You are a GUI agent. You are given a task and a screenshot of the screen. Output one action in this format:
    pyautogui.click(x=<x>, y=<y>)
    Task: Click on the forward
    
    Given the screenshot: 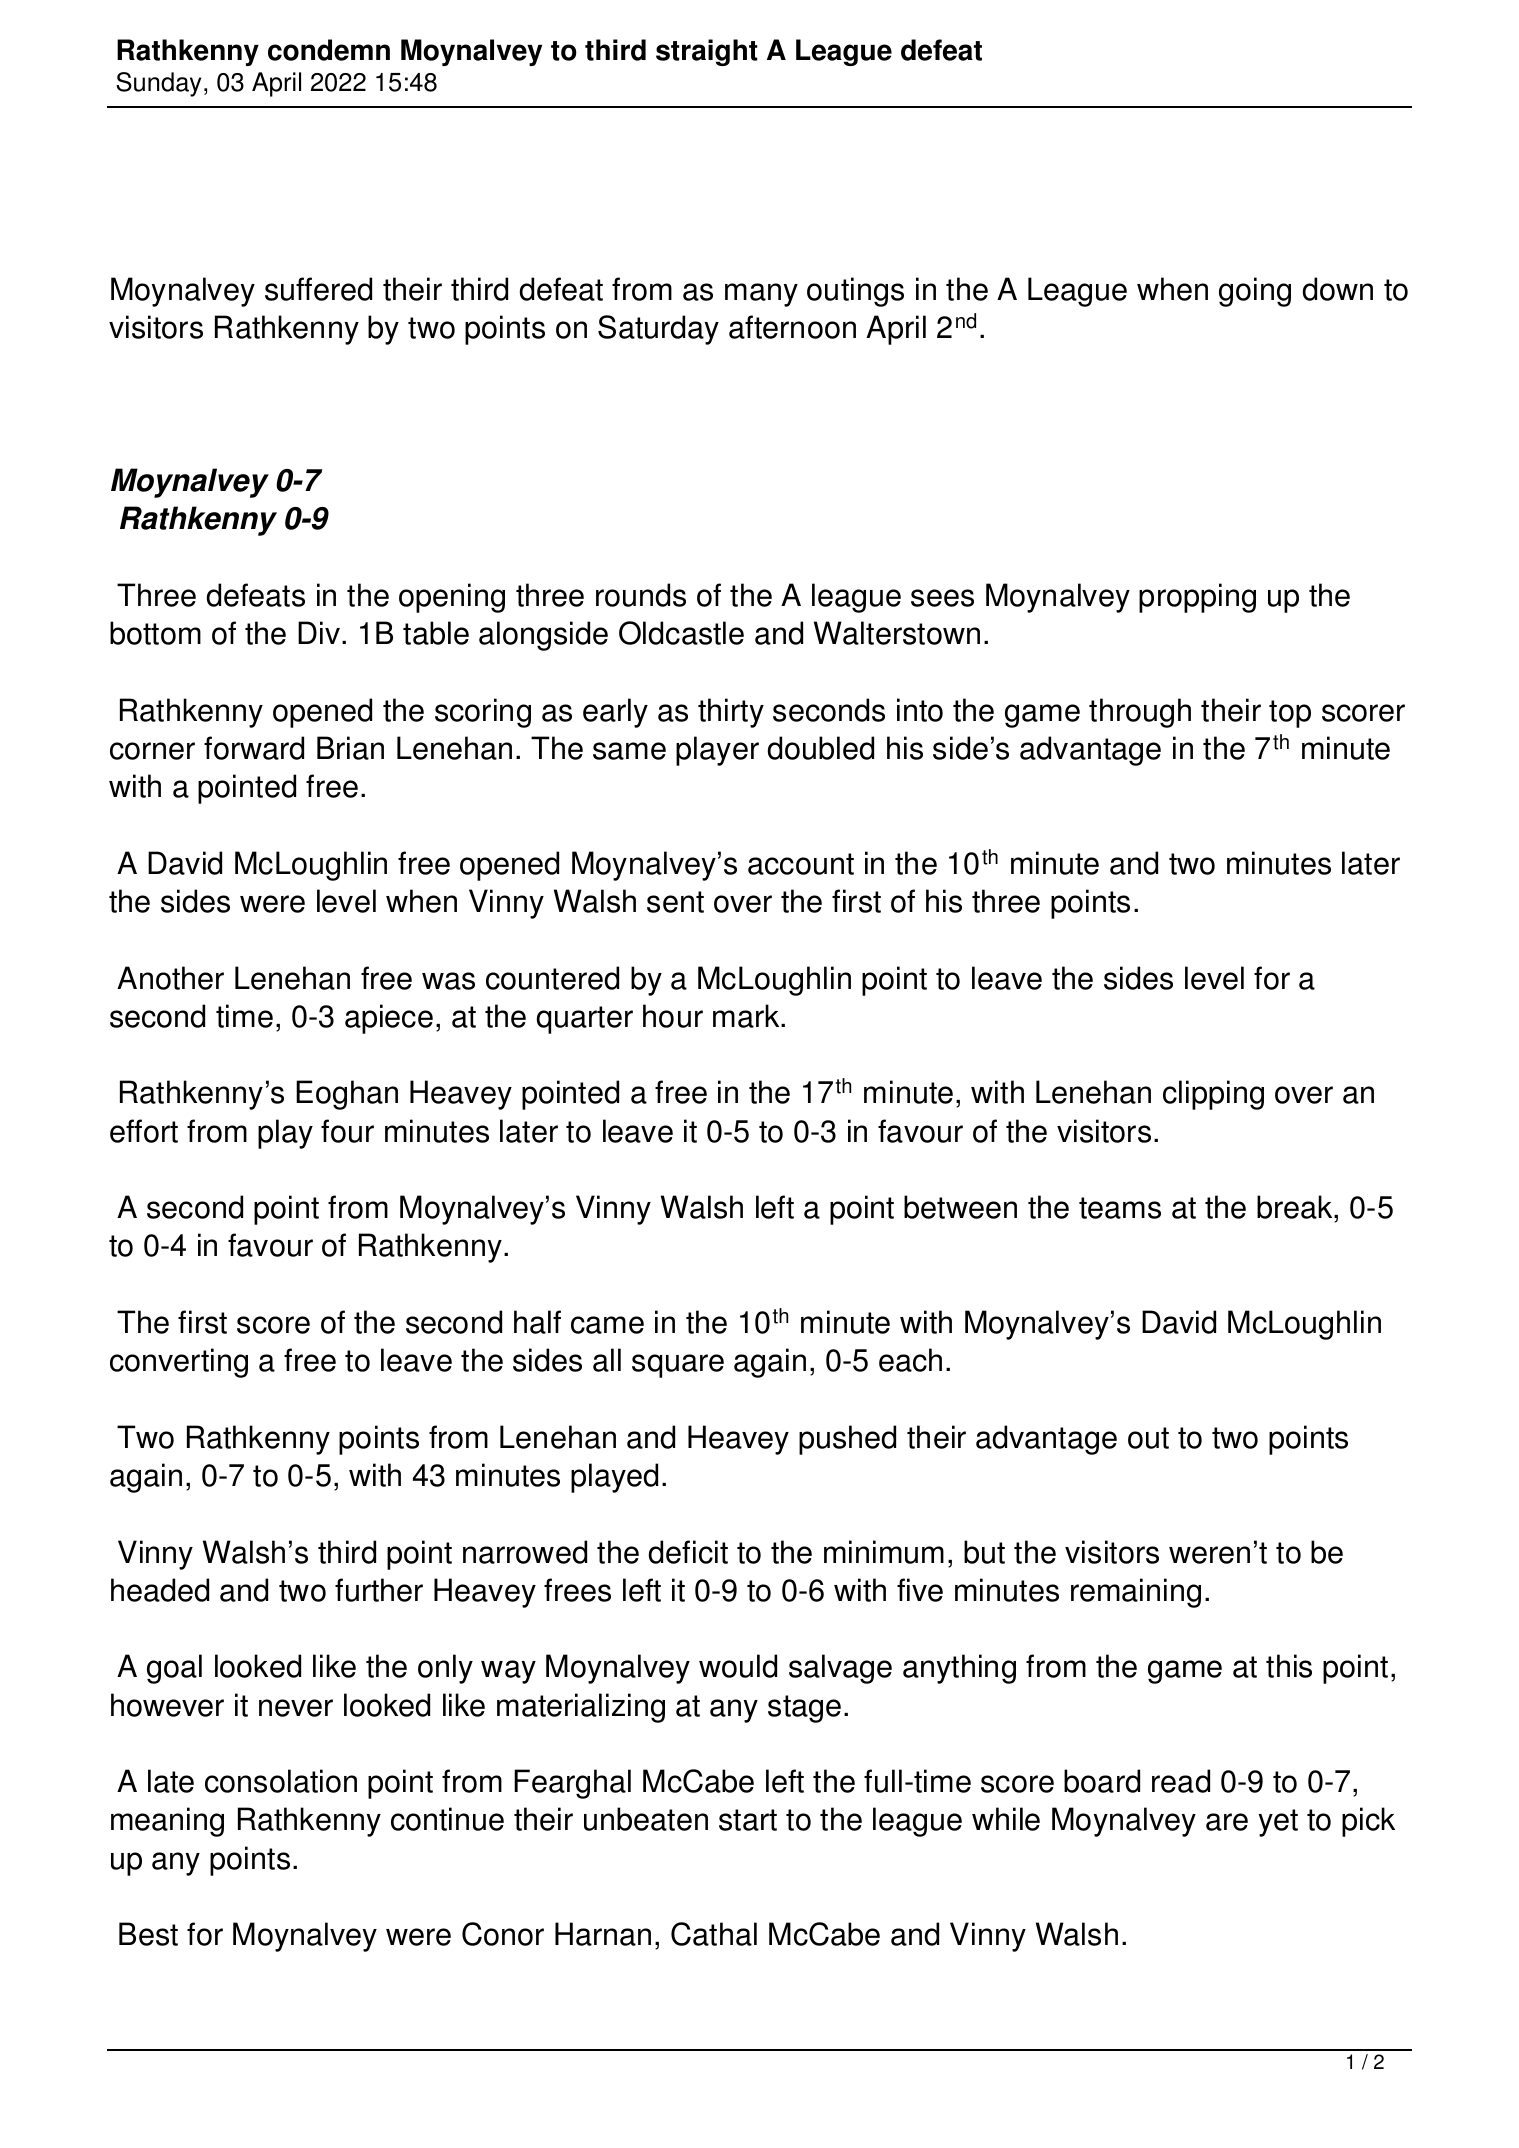 What is the action you would take?
    pyautogui.click(x=254, y=748)
